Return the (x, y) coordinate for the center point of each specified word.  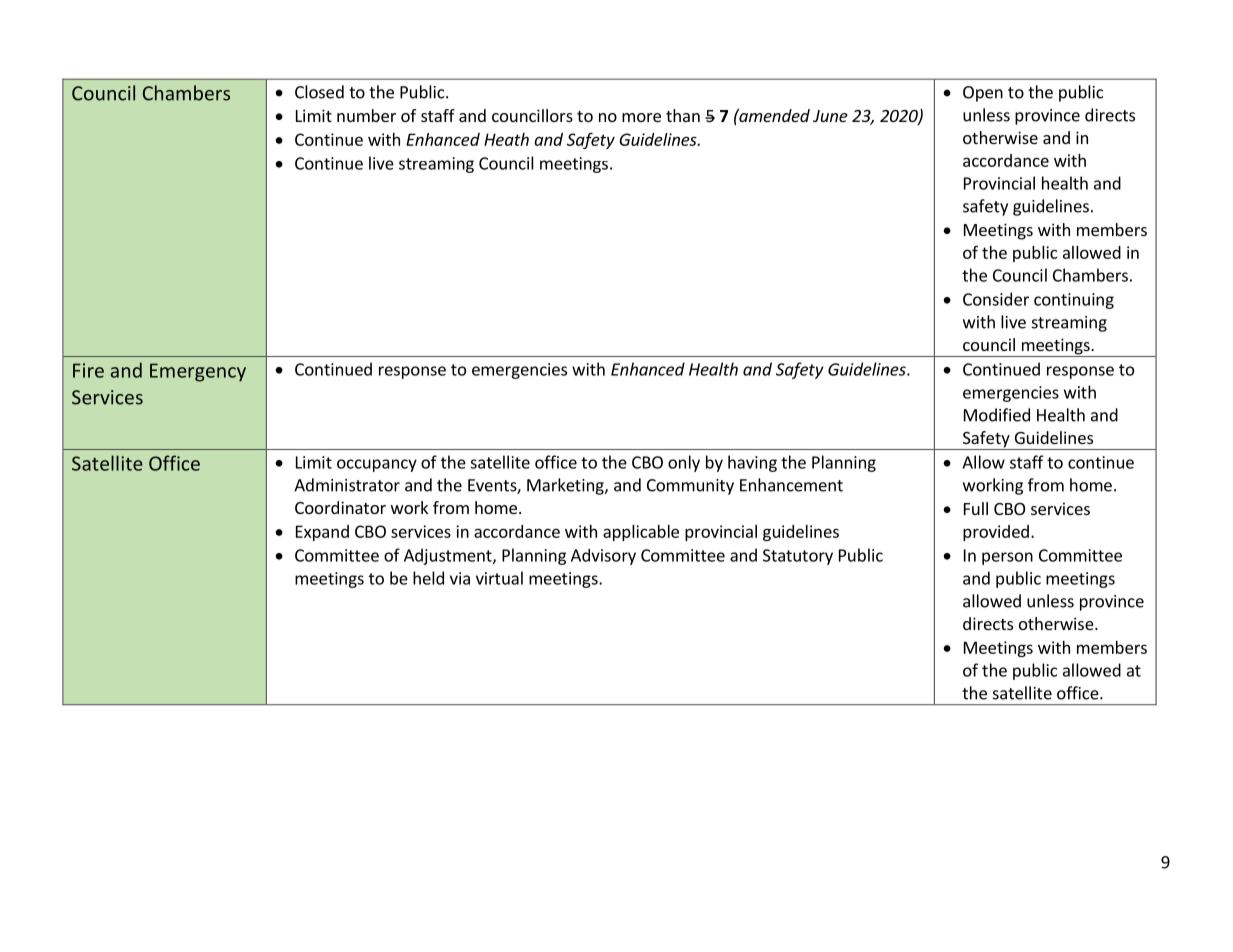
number (366, 115)
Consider (996, 299)
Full (976, 508)
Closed (319, 92)
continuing (1074, 301)
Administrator (347, 485)
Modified (997, 415)
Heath (506, 139)
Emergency (198, 372)
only (684, 463)
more (641, 117)
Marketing (566, 486)
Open (983, 94)
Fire (88, 370)
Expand (322, 533)
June (830, 116)
